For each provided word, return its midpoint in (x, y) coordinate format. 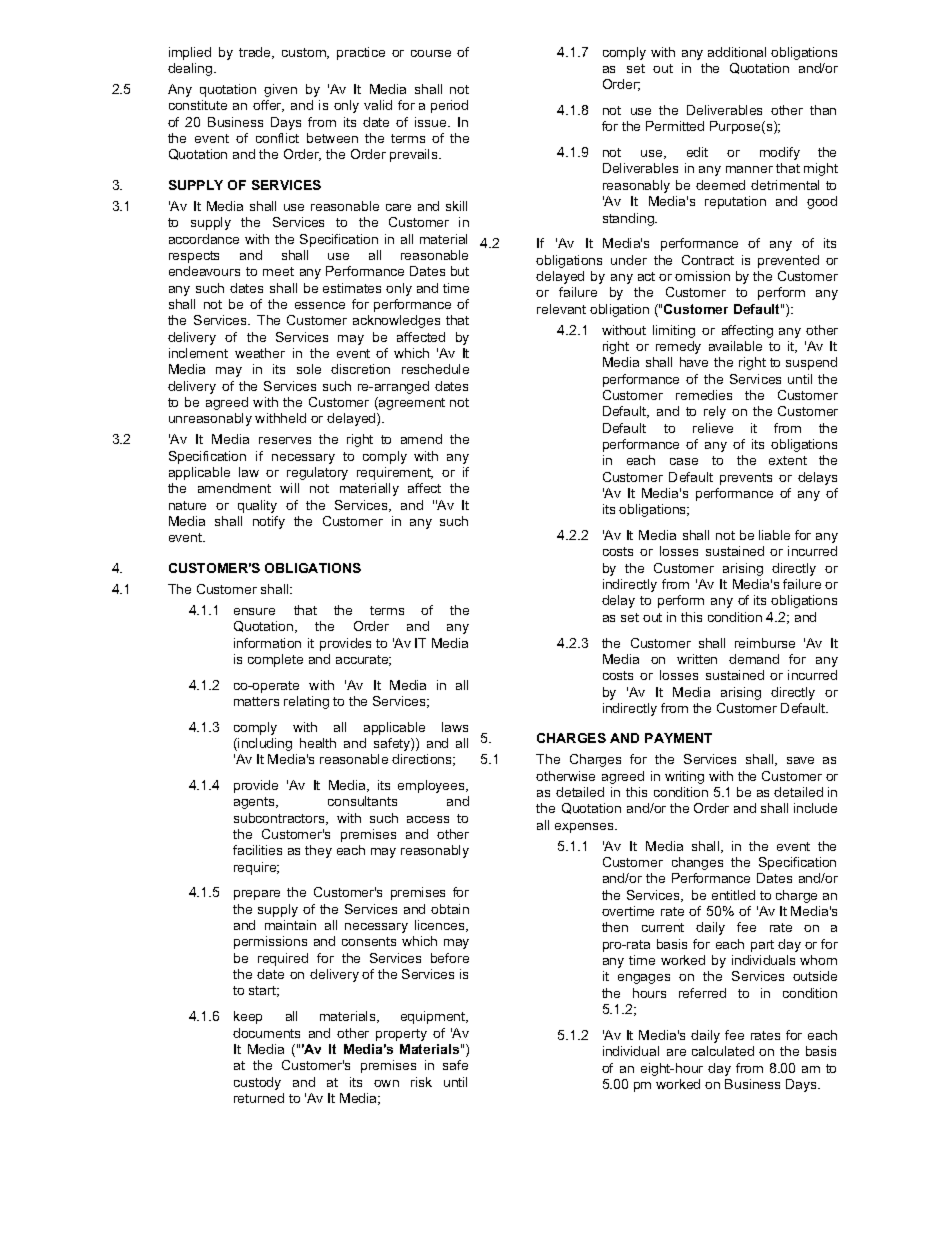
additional (737, 52)
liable (774, 535)
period (449, 106)
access (428, 819)
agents (255, 803)
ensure (254, 611)
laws (455, 727)
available (735, 346)
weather (260, 353)
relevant (561, 309)
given (280, 90)
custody (257, 1083)
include (815, 808)
